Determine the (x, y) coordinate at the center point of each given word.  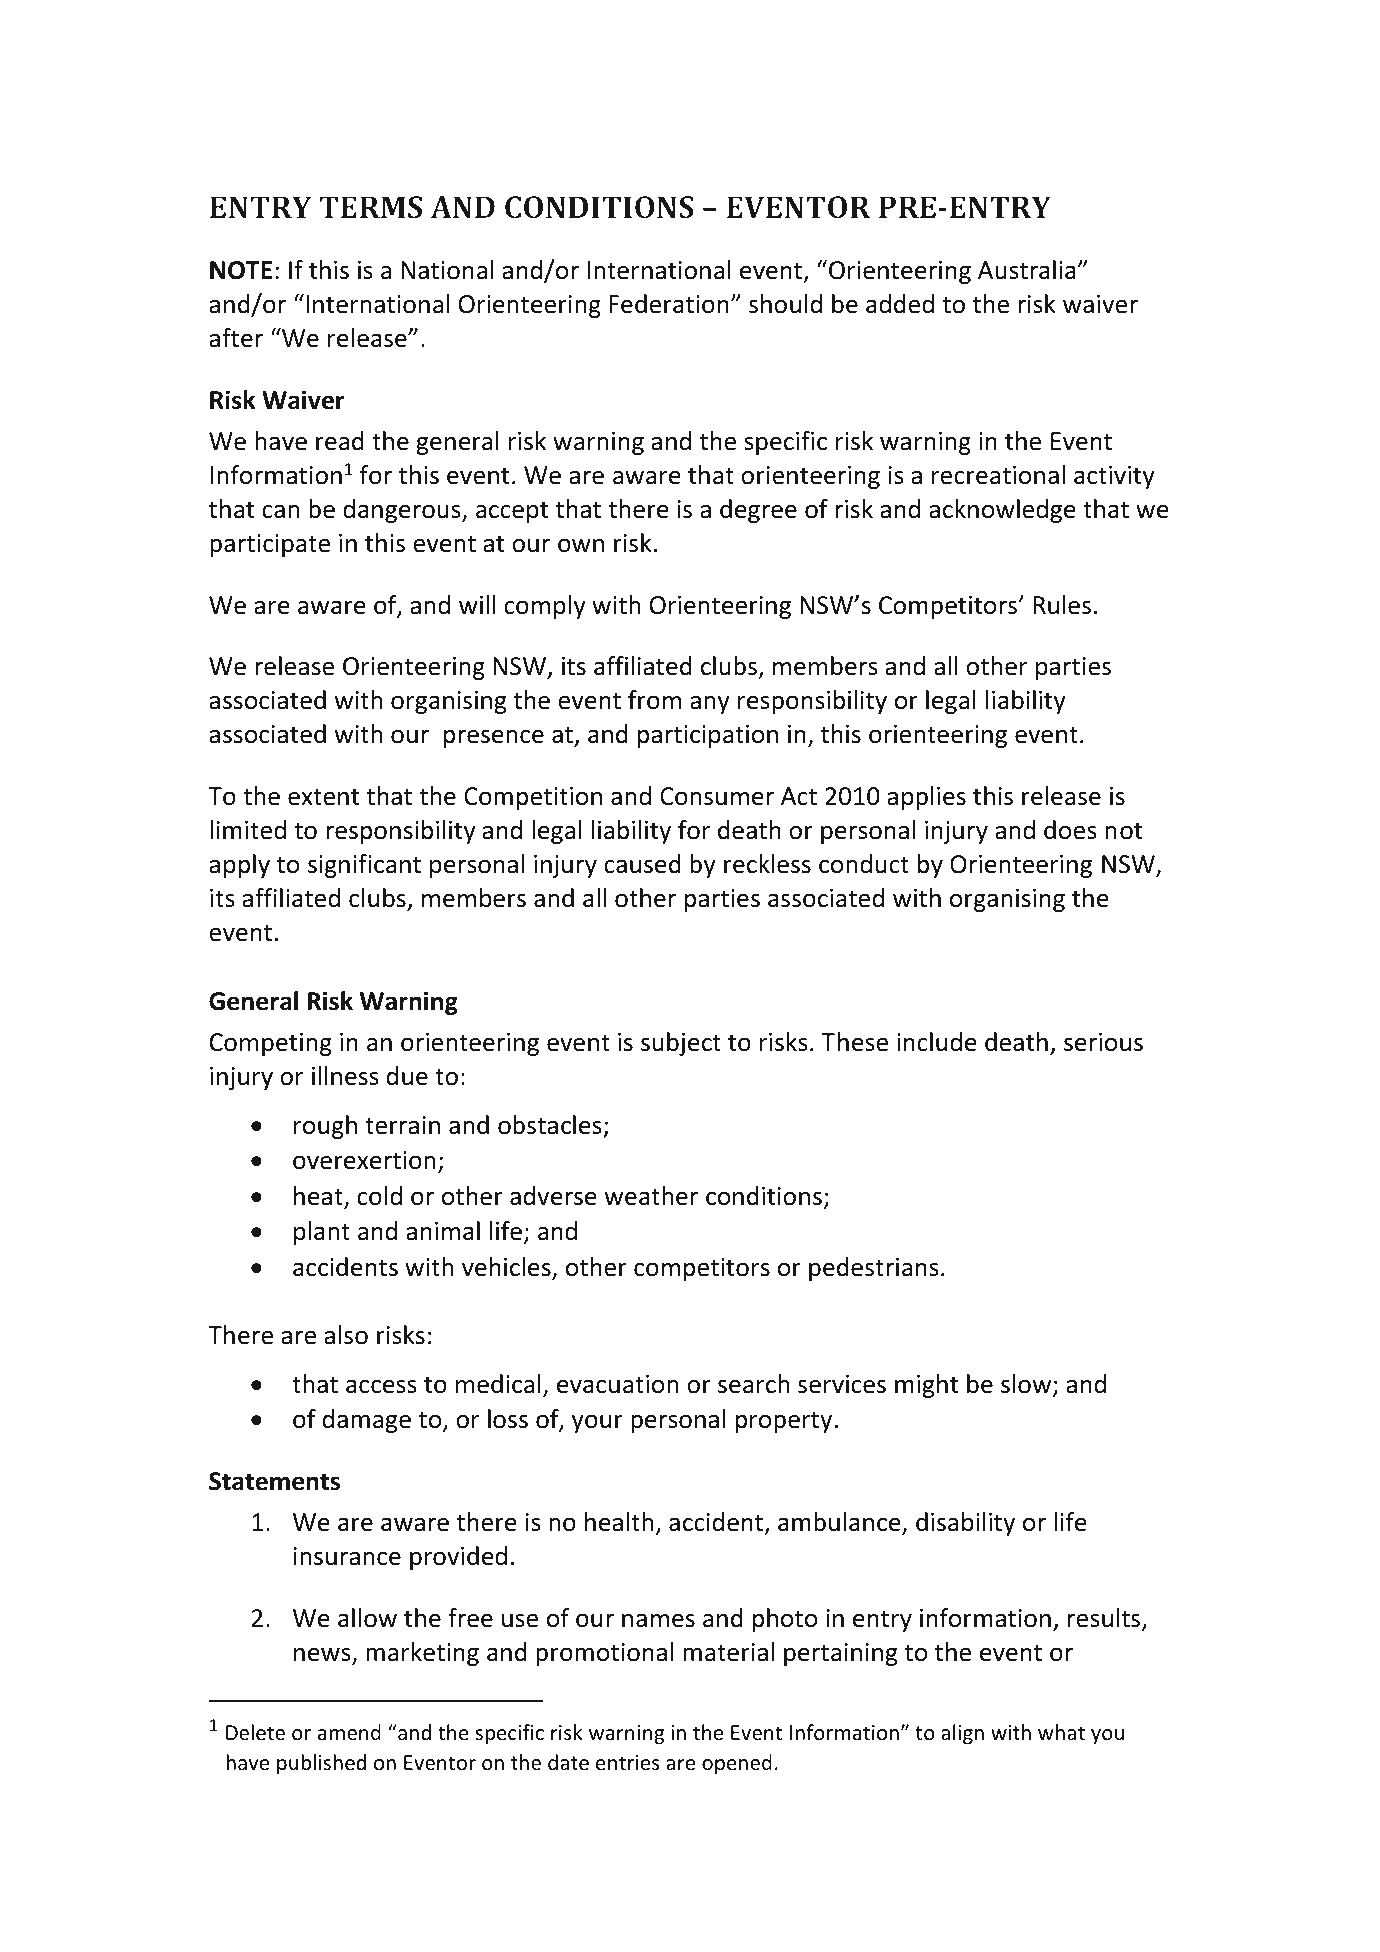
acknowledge (1002, 511)
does (1070, 830)
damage (367, 1421)
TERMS (370, 207)
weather (651, 1196)
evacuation (617, 1384)
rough (325, 1127)
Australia (1027, 270)
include (937, 1042)
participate (270, 545)
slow (1027, 1385)
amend (349, 1732)
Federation (669, 304)
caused (642, 864)
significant (364, 866)
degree (758, 511)
